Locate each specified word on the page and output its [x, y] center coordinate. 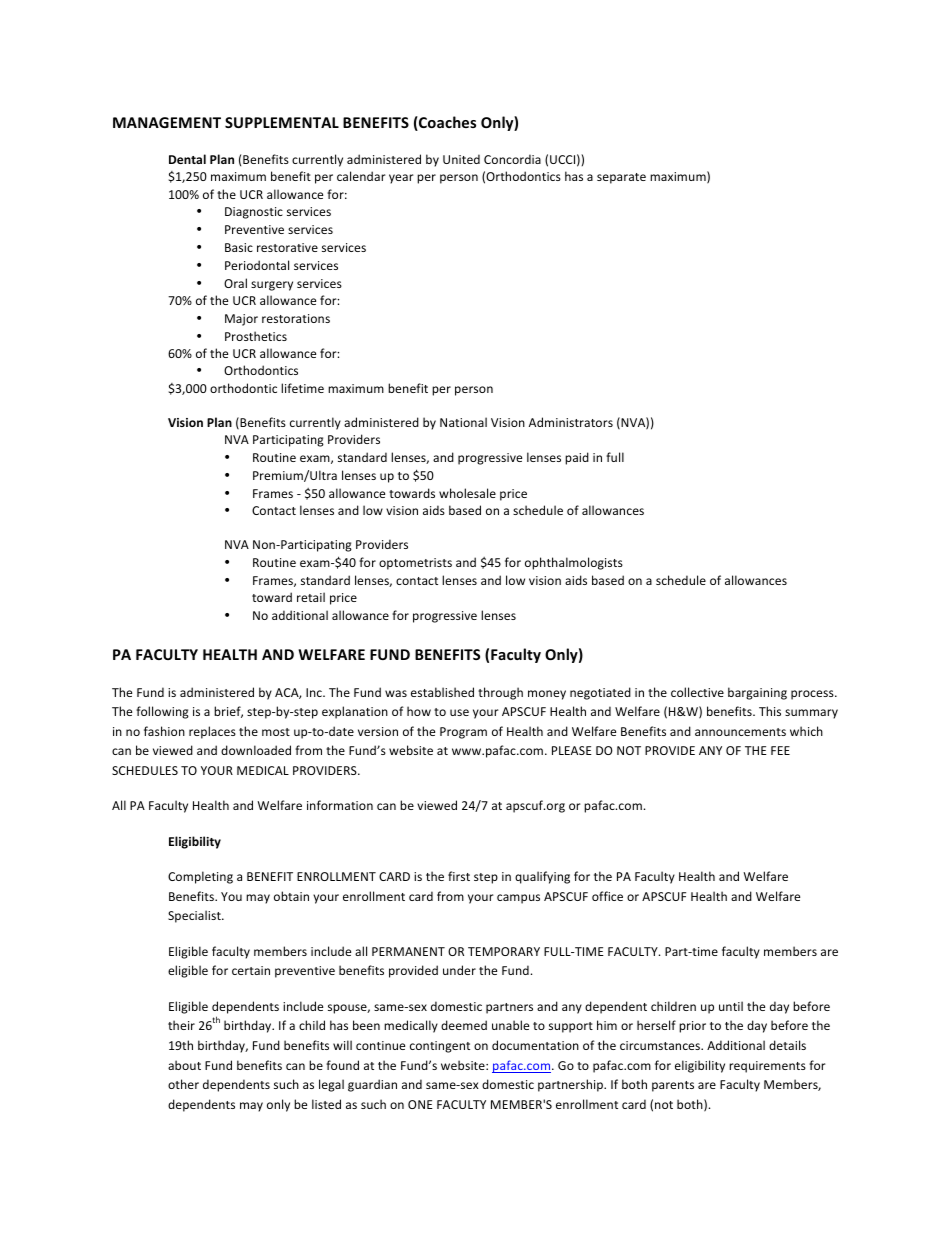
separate [621, 178]
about [184, 1065]
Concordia [512, 159]
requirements [767, 1067]
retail [311, 597]
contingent [440, 1047]
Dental [187, 159]
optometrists [415, 564]
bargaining [757, 693]
